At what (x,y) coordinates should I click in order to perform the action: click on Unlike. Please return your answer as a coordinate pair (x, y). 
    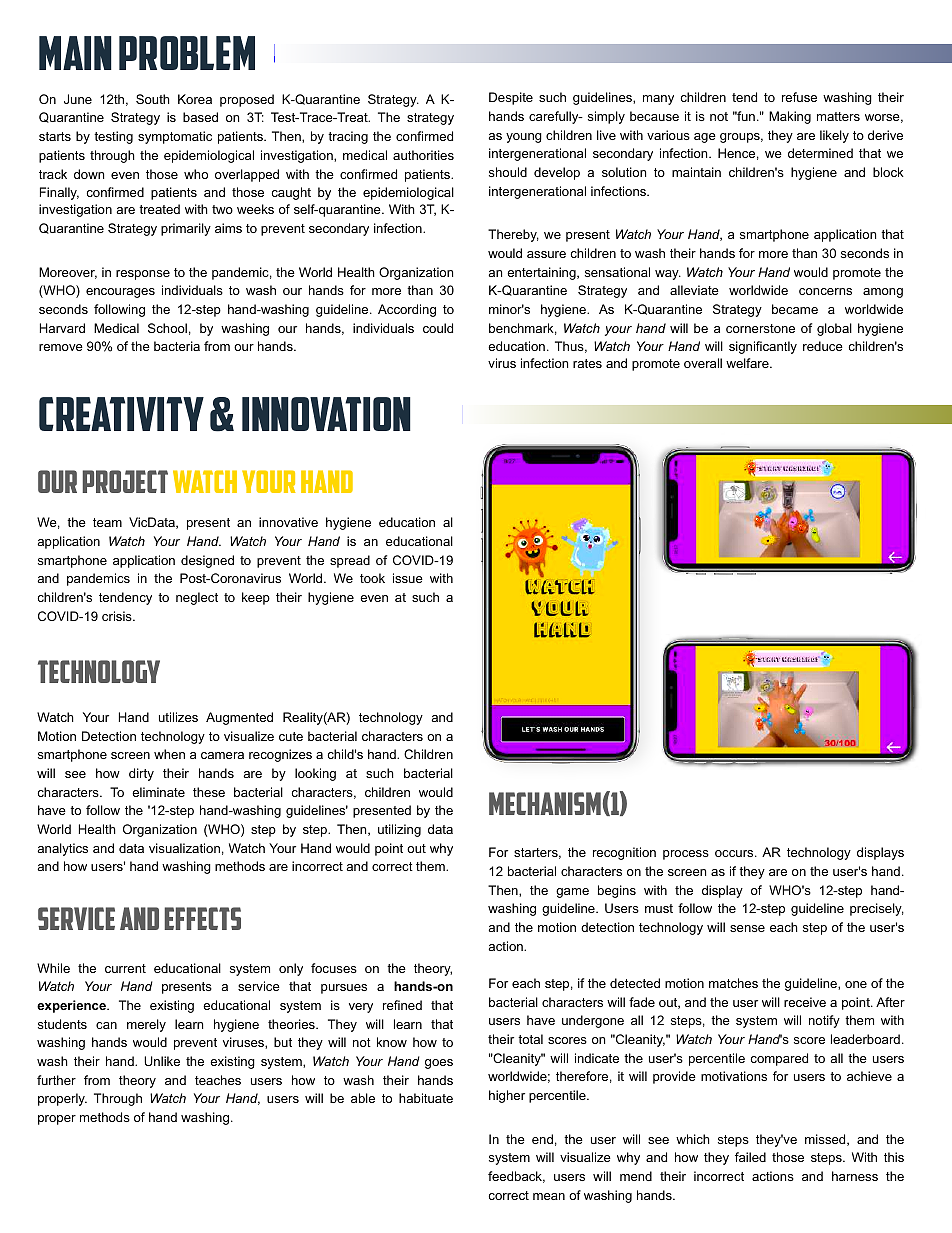
    Looking at the image, I should click on (162, 1061).
